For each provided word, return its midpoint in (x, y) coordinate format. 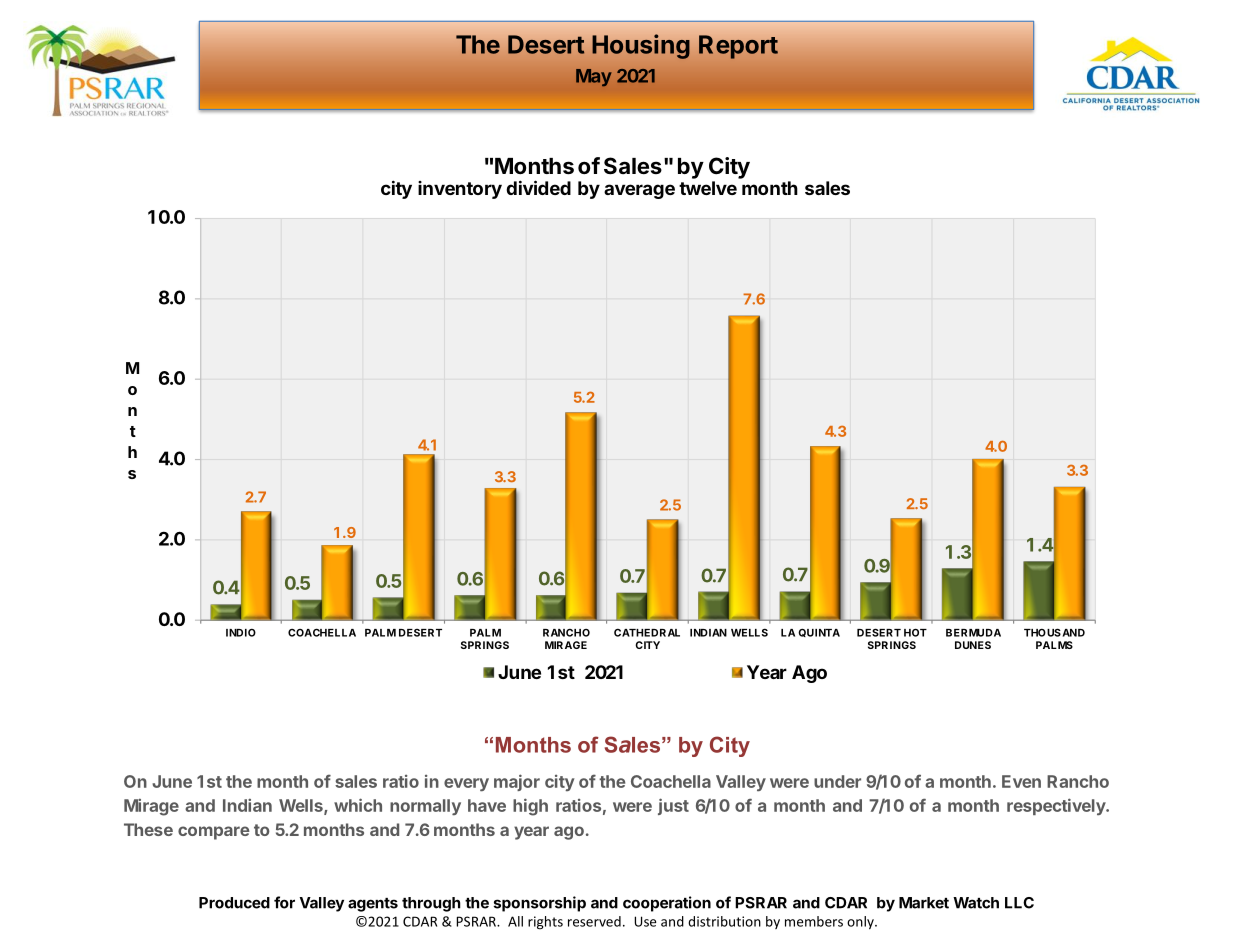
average (639, 191)
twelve (708, 188)
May (593, 78)
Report (738, 47)
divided (538, 187)
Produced (234, 903)
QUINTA (819, 632)
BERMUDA (973, 633)
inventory (460, 190)
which (358, 805)
